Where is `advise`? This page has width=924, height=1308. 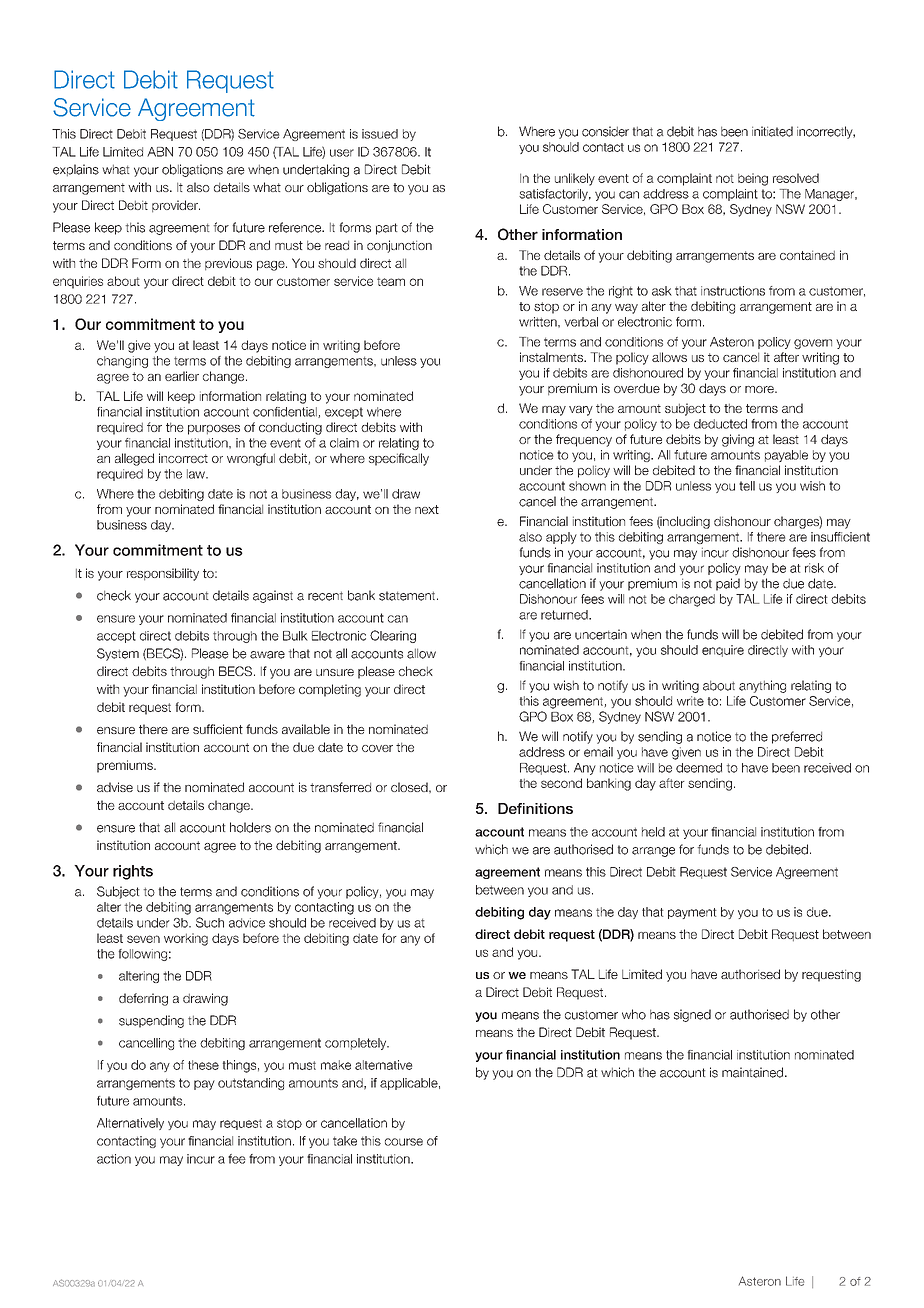 advise is located at coordinates (115, 787).
